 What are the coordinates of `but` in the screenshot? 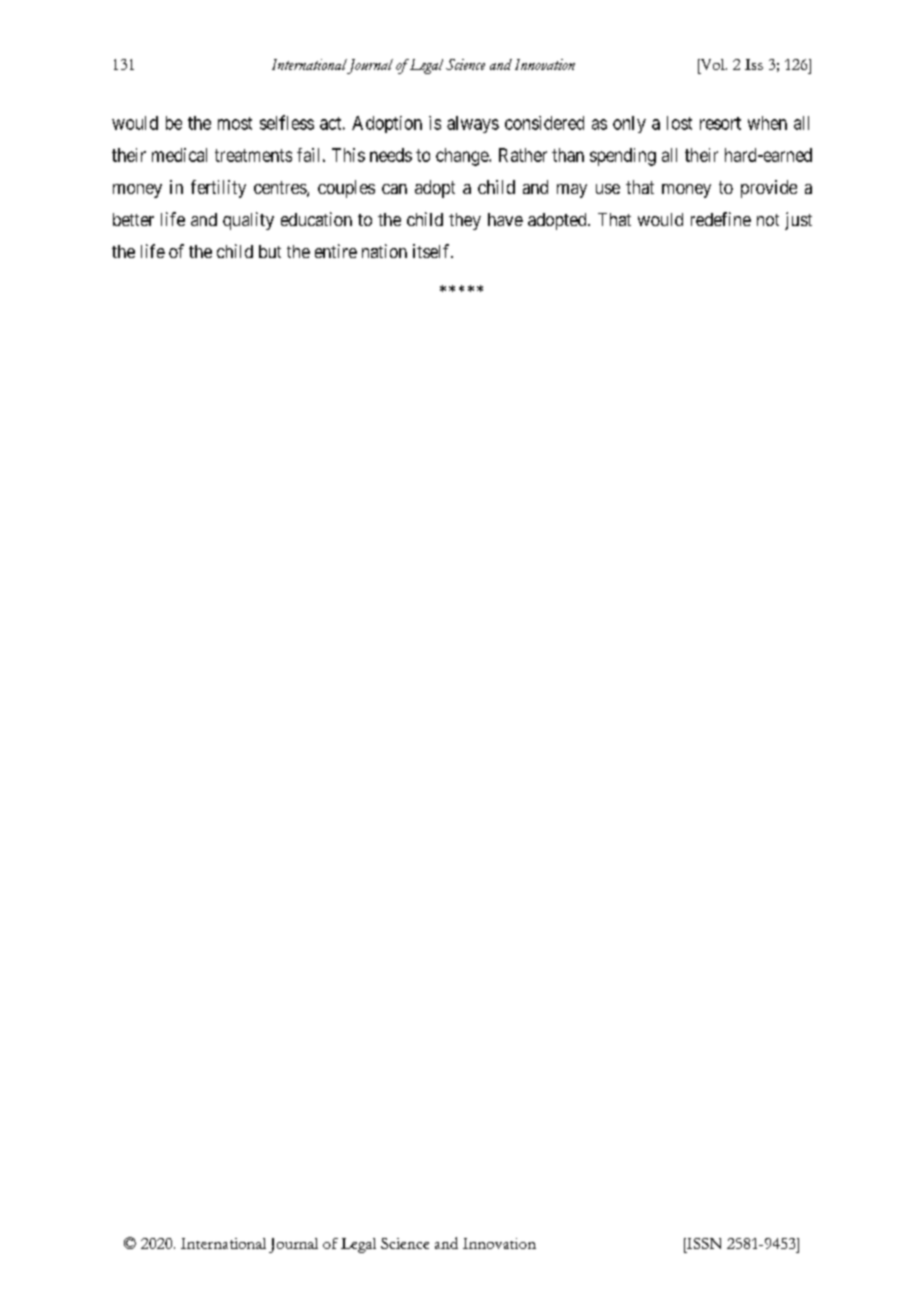 It's located at (270, 251).
